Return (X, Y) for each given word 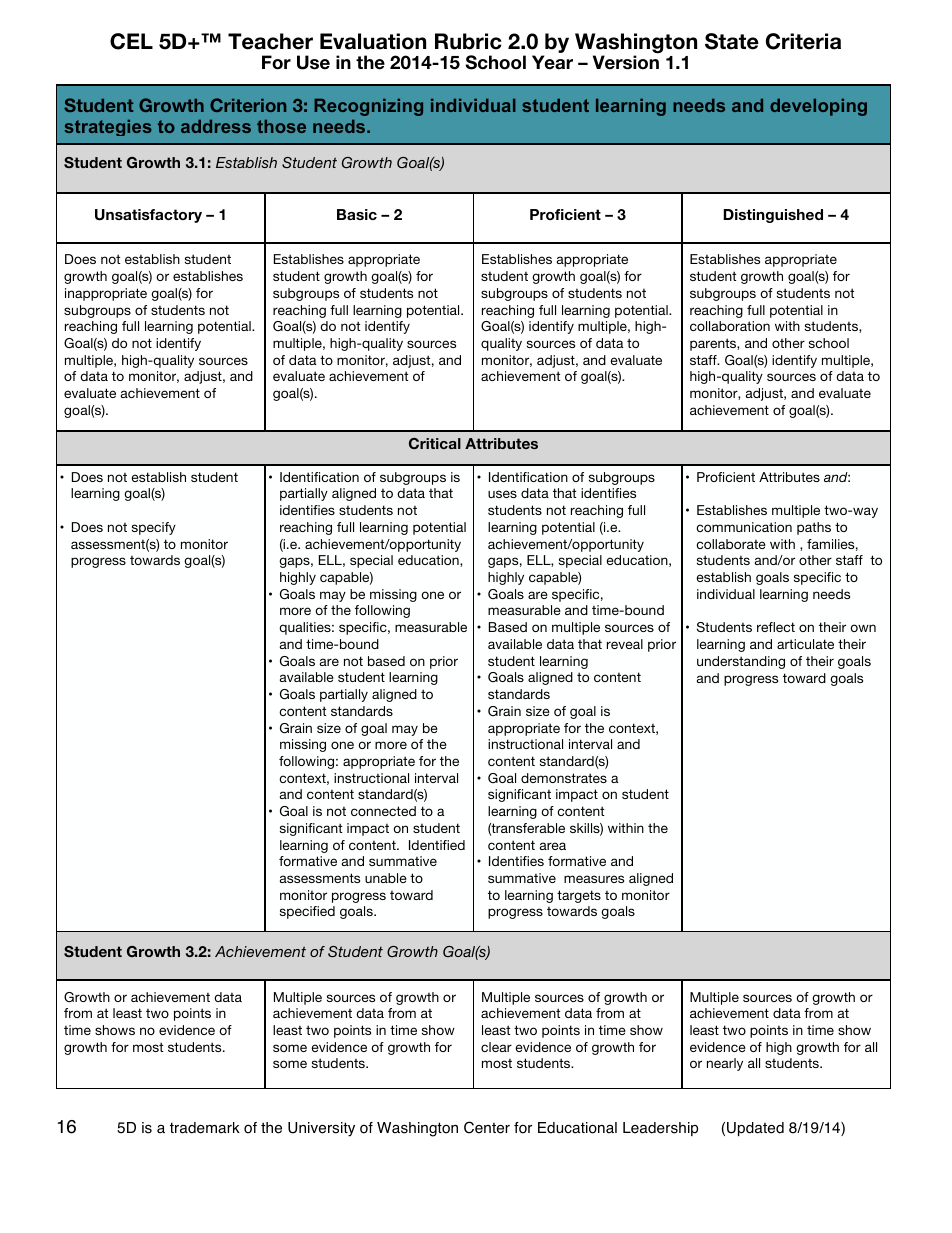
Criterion (248, 105)
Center (487, 1127)
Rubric (468, 41)
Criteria (803, 41)
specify (154, 528)
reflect (776, 627)
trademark (205, 1128)
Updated (755, 1129)
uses (502, 494)
